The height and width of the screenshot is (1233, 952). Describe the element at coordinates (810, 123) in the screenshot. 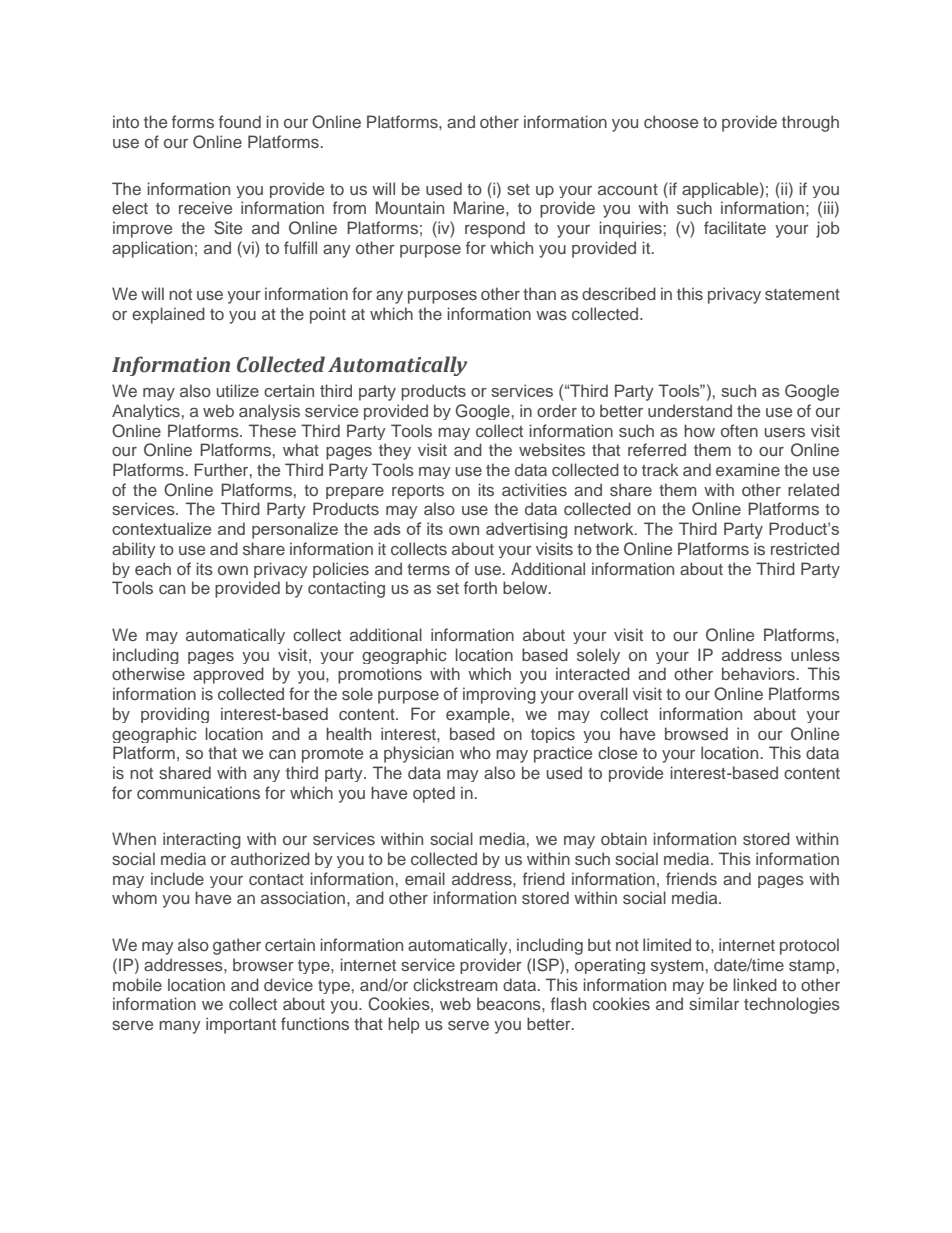

I see `through` at that location.
